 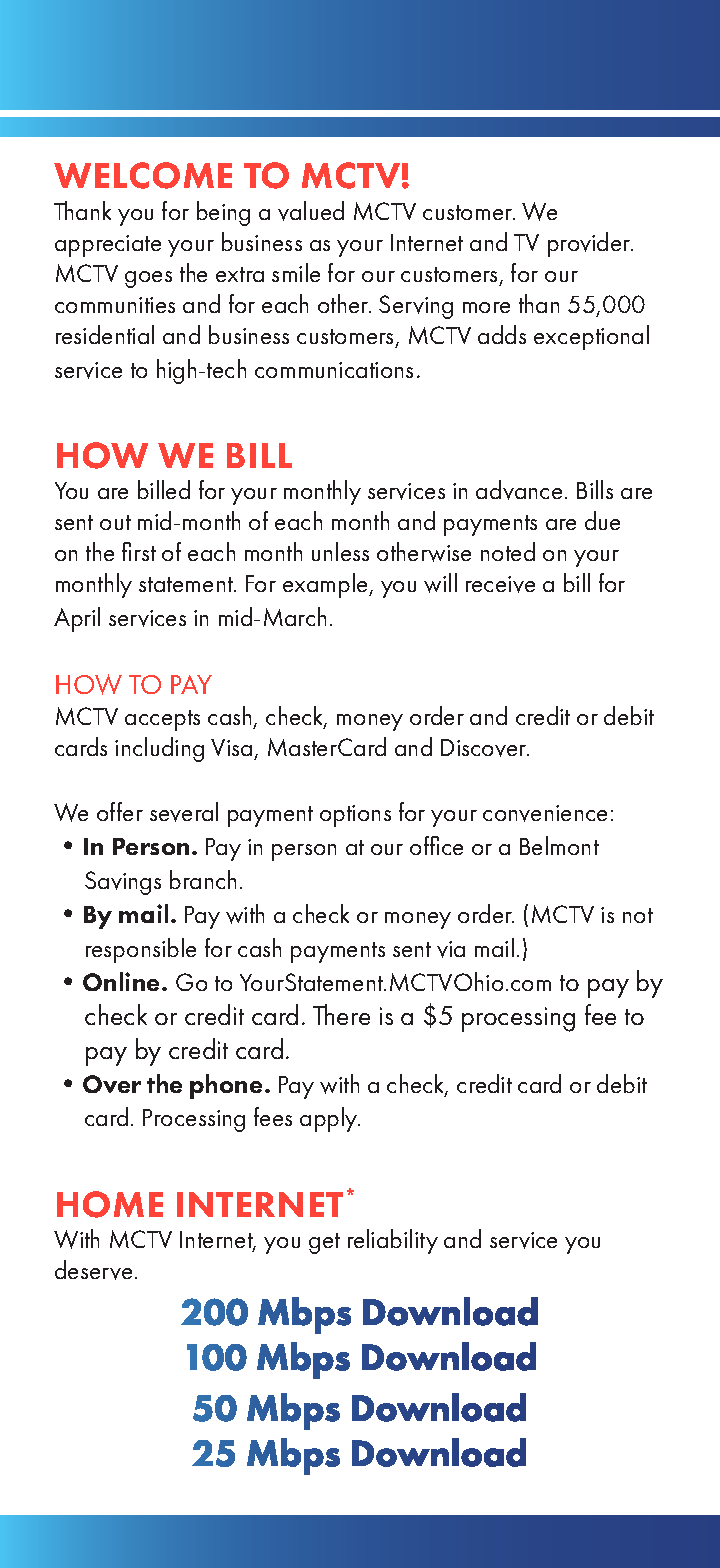 I want to click on HOME, so click(x=110, y=1204).
